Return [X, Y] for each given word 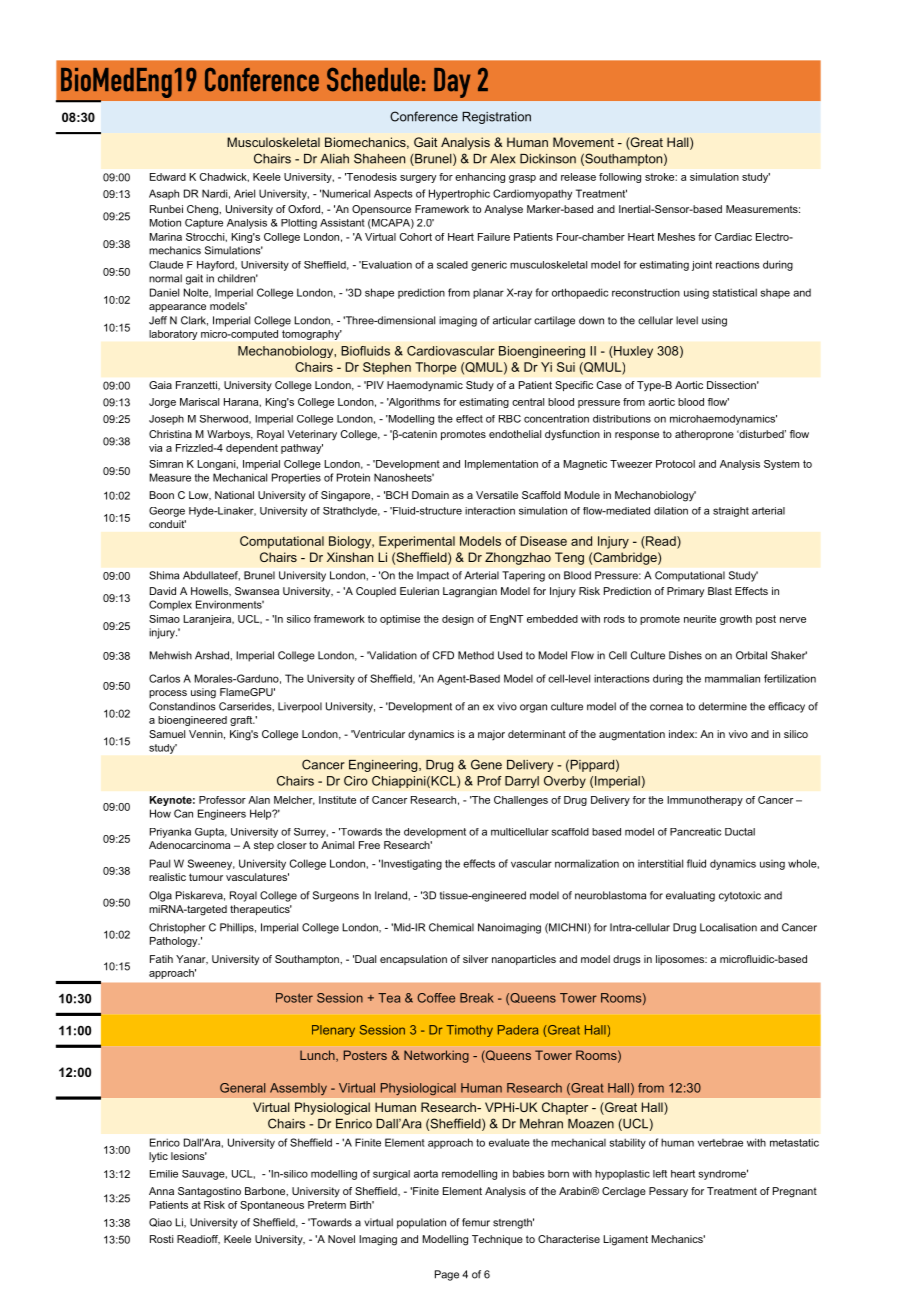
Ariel [244, 193]
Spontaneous [272, 1206]
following [620, 178]
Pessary [668, 1192]
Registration [496, 118]
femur [476, 1222]
